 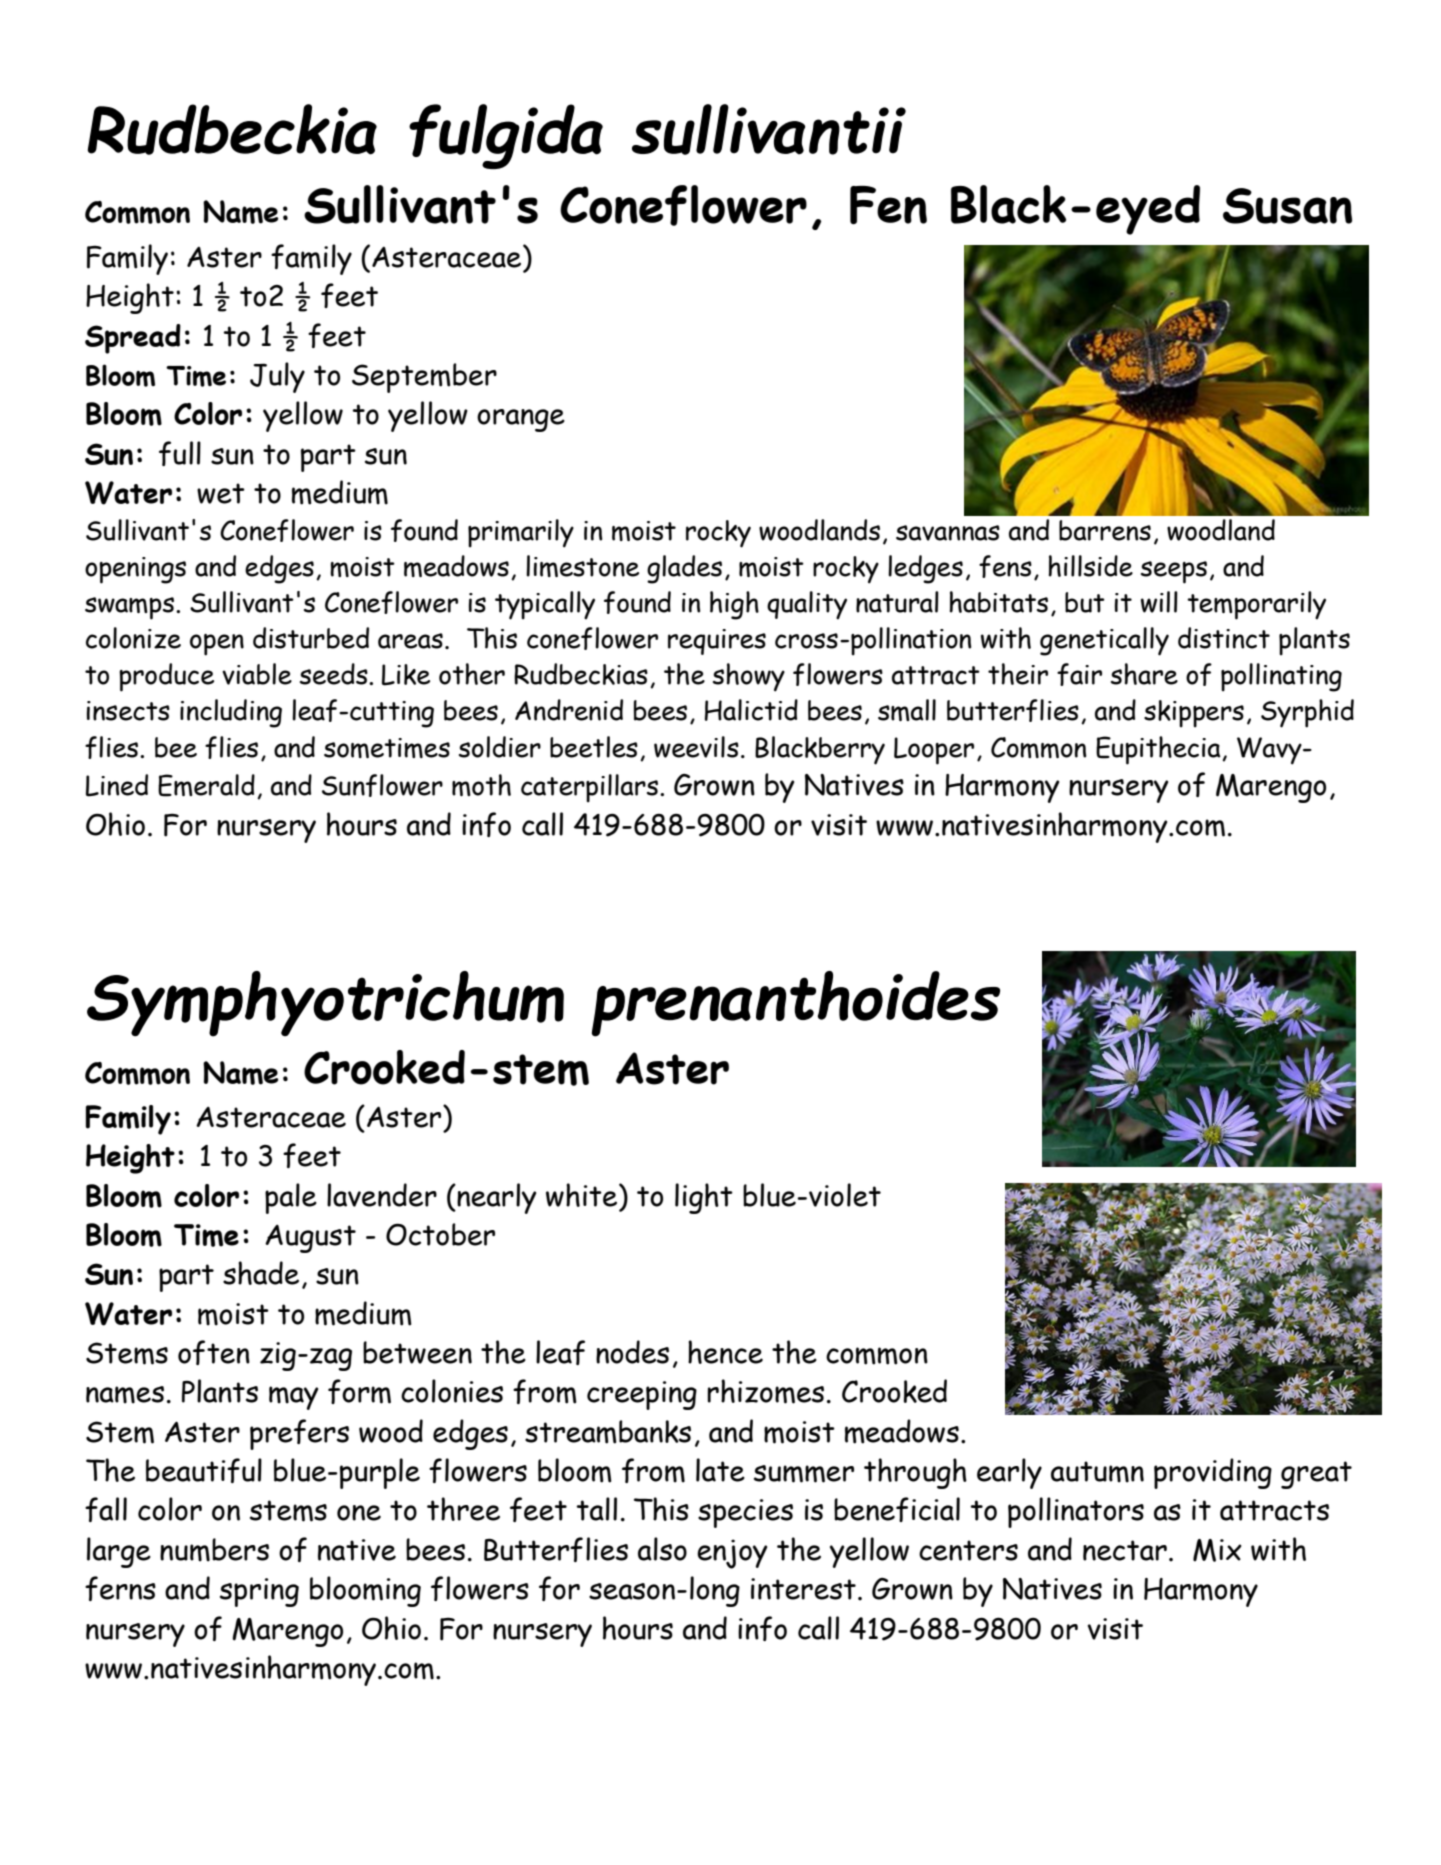 I want to click on nectar, so click(x=1125, y=1550).
